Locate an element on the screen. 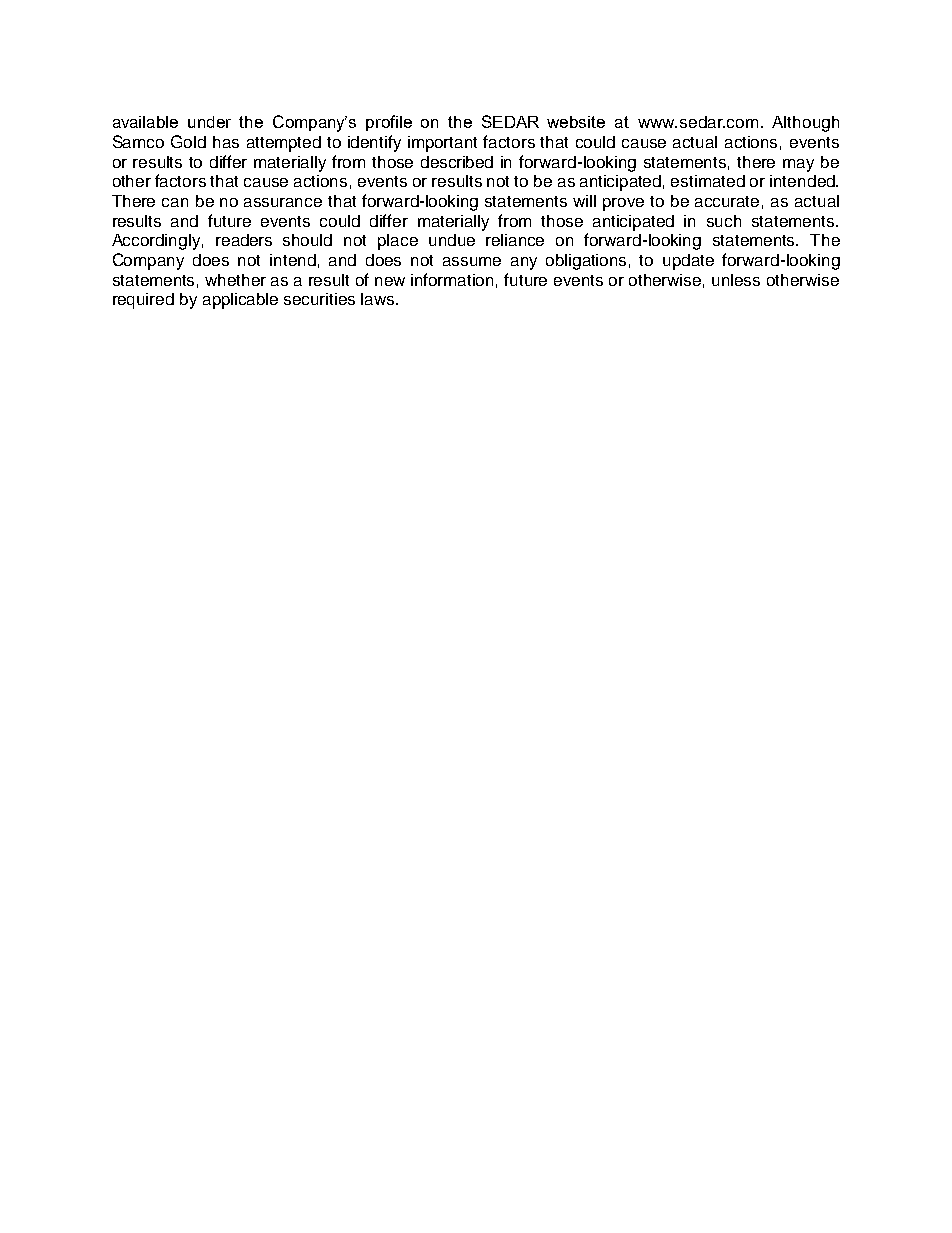 The image size is (952, 1233). unless is located at coordinates (736, 280).
